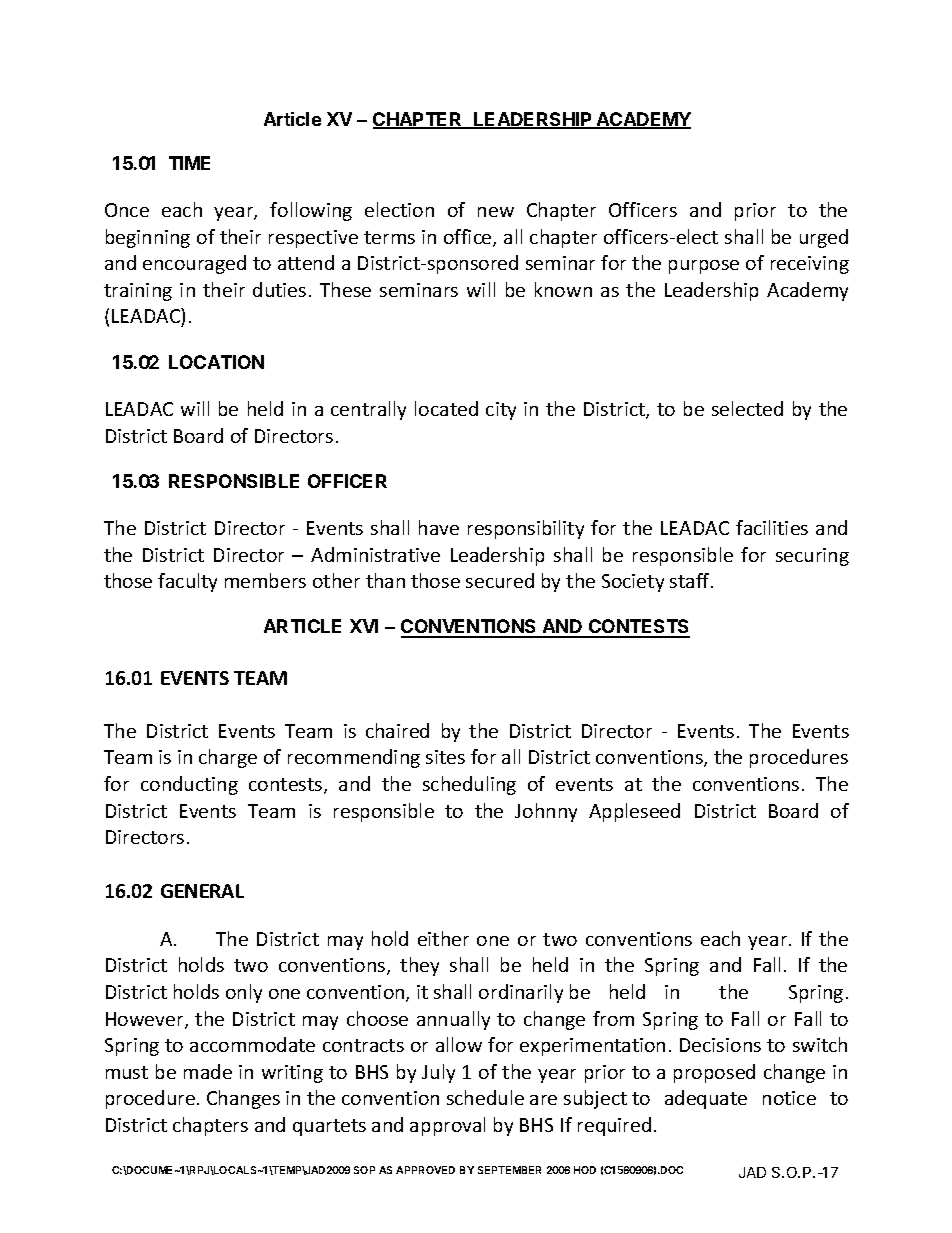  What do you see at coordinates (189, 163) in the screenshot?
I see `TIME` at bounding box center [189, 163].
